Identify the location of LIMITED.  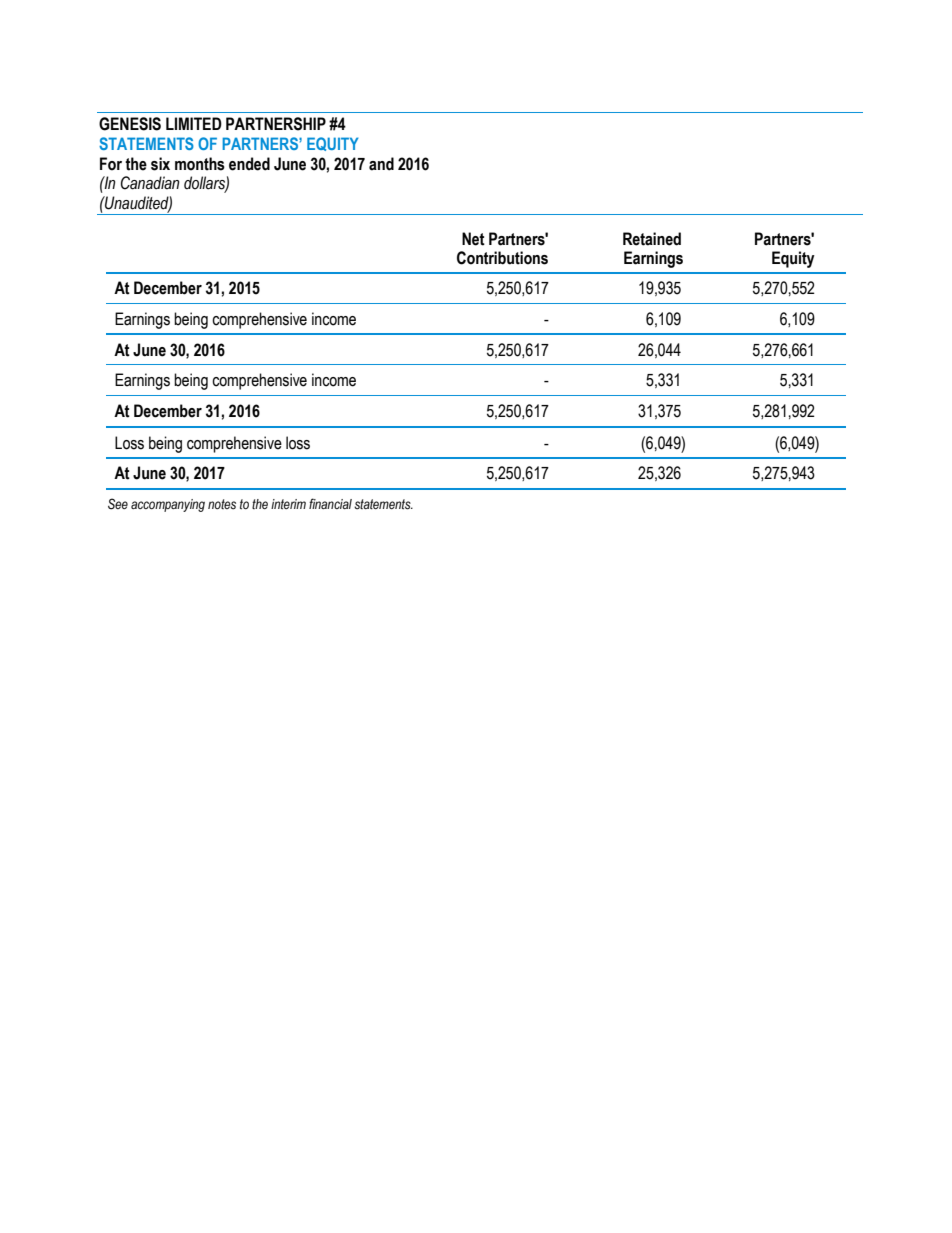
(194, 123).
